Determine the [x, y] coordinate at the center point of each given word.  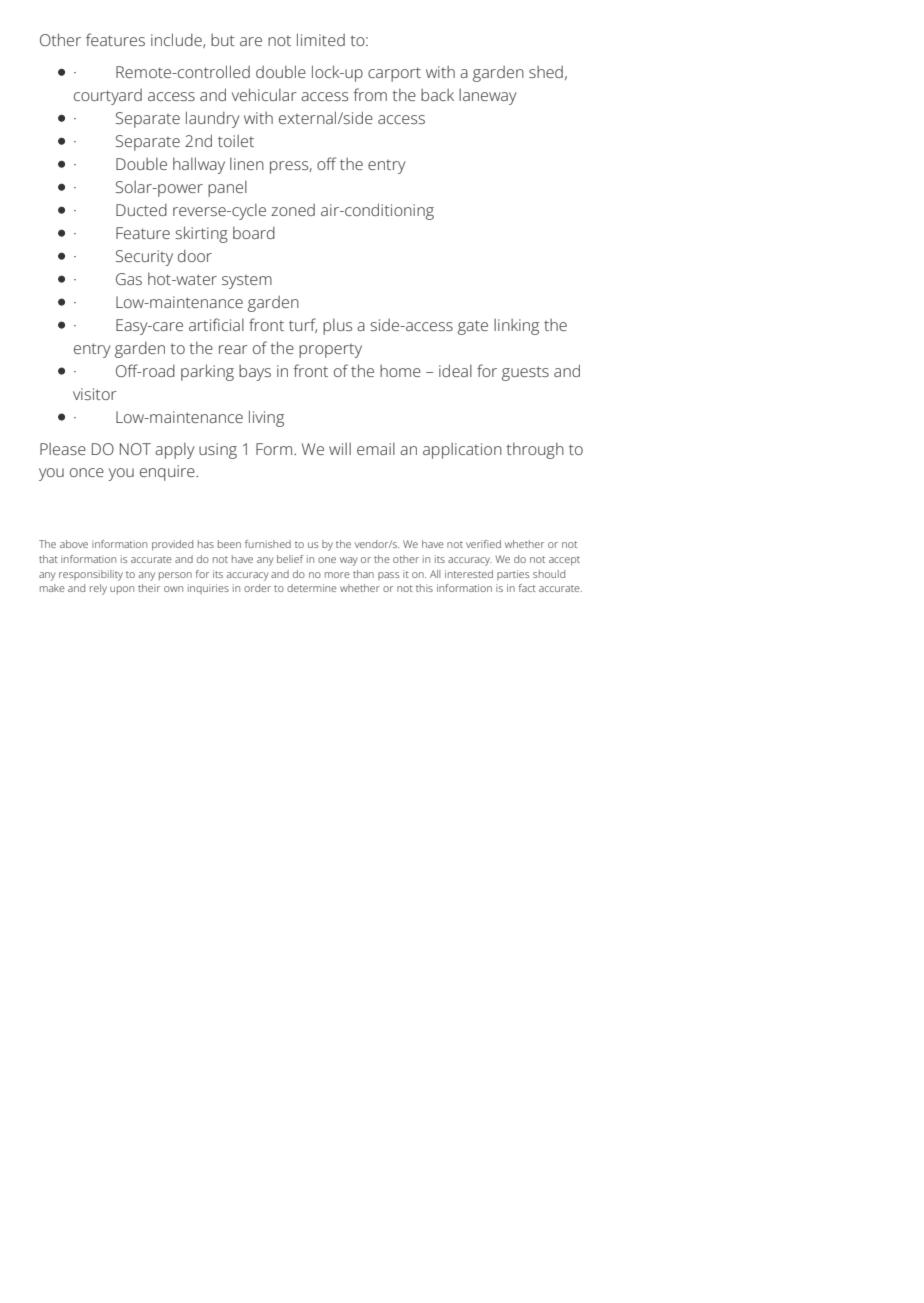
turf [303, 325]
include [177, 40]
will [340, 449]
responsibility [91, 575]
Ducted [141, 209]
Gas [129, 279]
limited [321, 39]
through [535, 451]
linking [516, 327]
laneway [487, 97]
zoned [293, 210]
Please [63, 449]
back [437, 95]
